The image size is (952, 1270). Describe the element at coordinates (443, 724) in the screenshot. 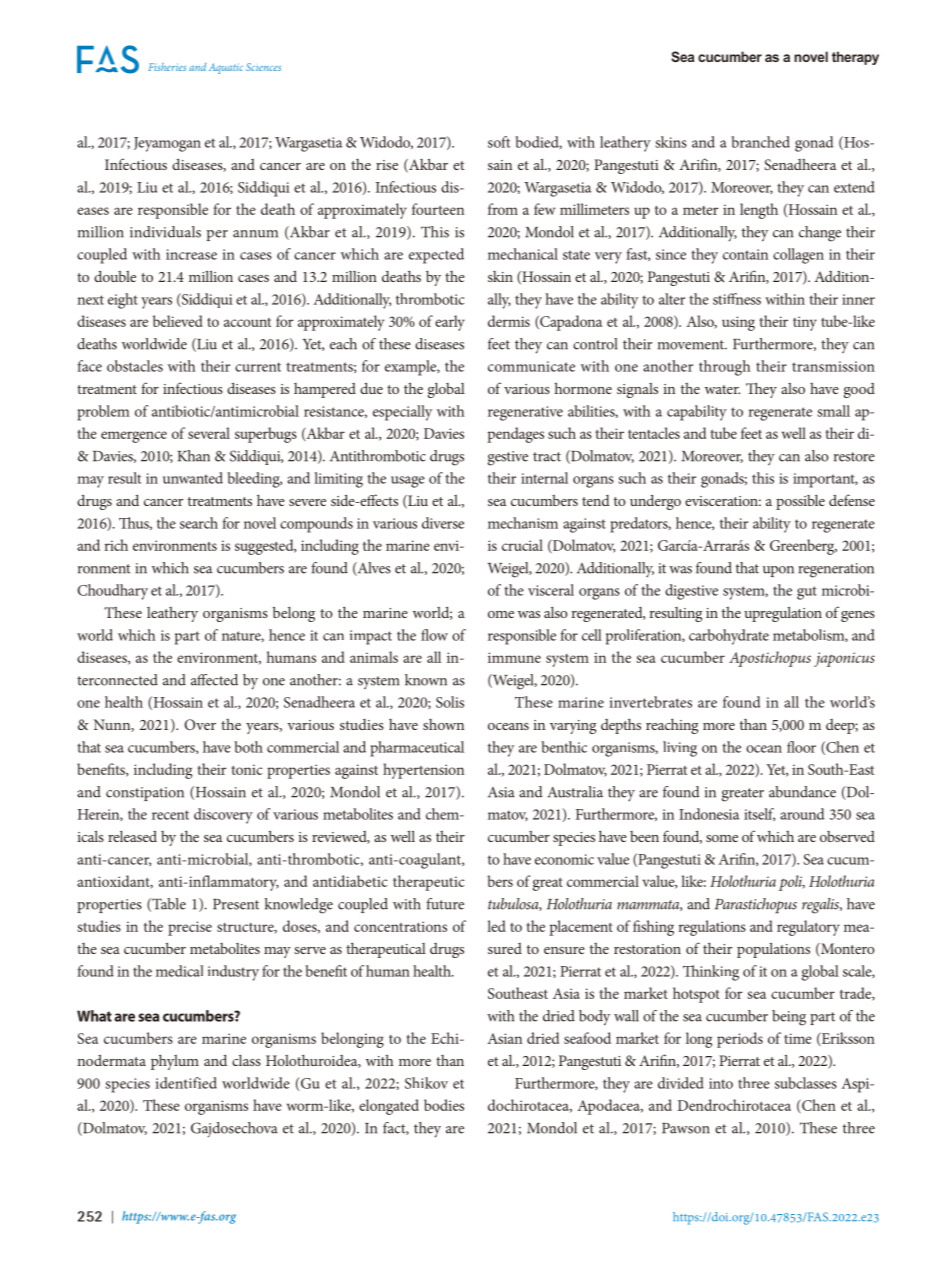

I see `shown` at that location.
